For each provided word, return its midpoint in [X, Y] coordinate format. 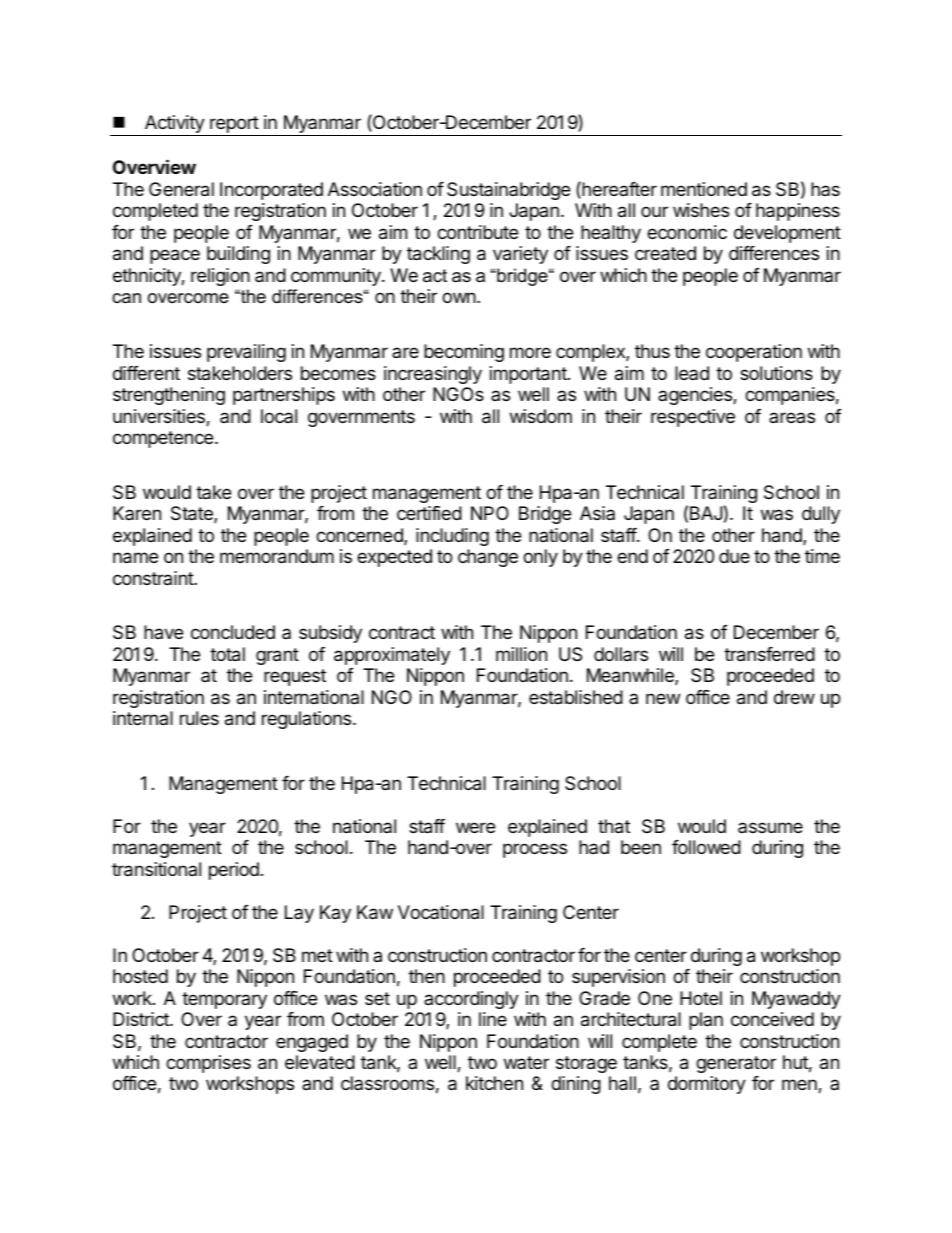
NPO [490, 513]
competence [164, 439]
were [475, 827]
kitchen [494, 1083]
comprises [208, 1064]
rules [199, 718]
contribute [477, 232]
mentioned [704, 189]
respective [693, 418]
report [234, 126]
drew [794, 697]
